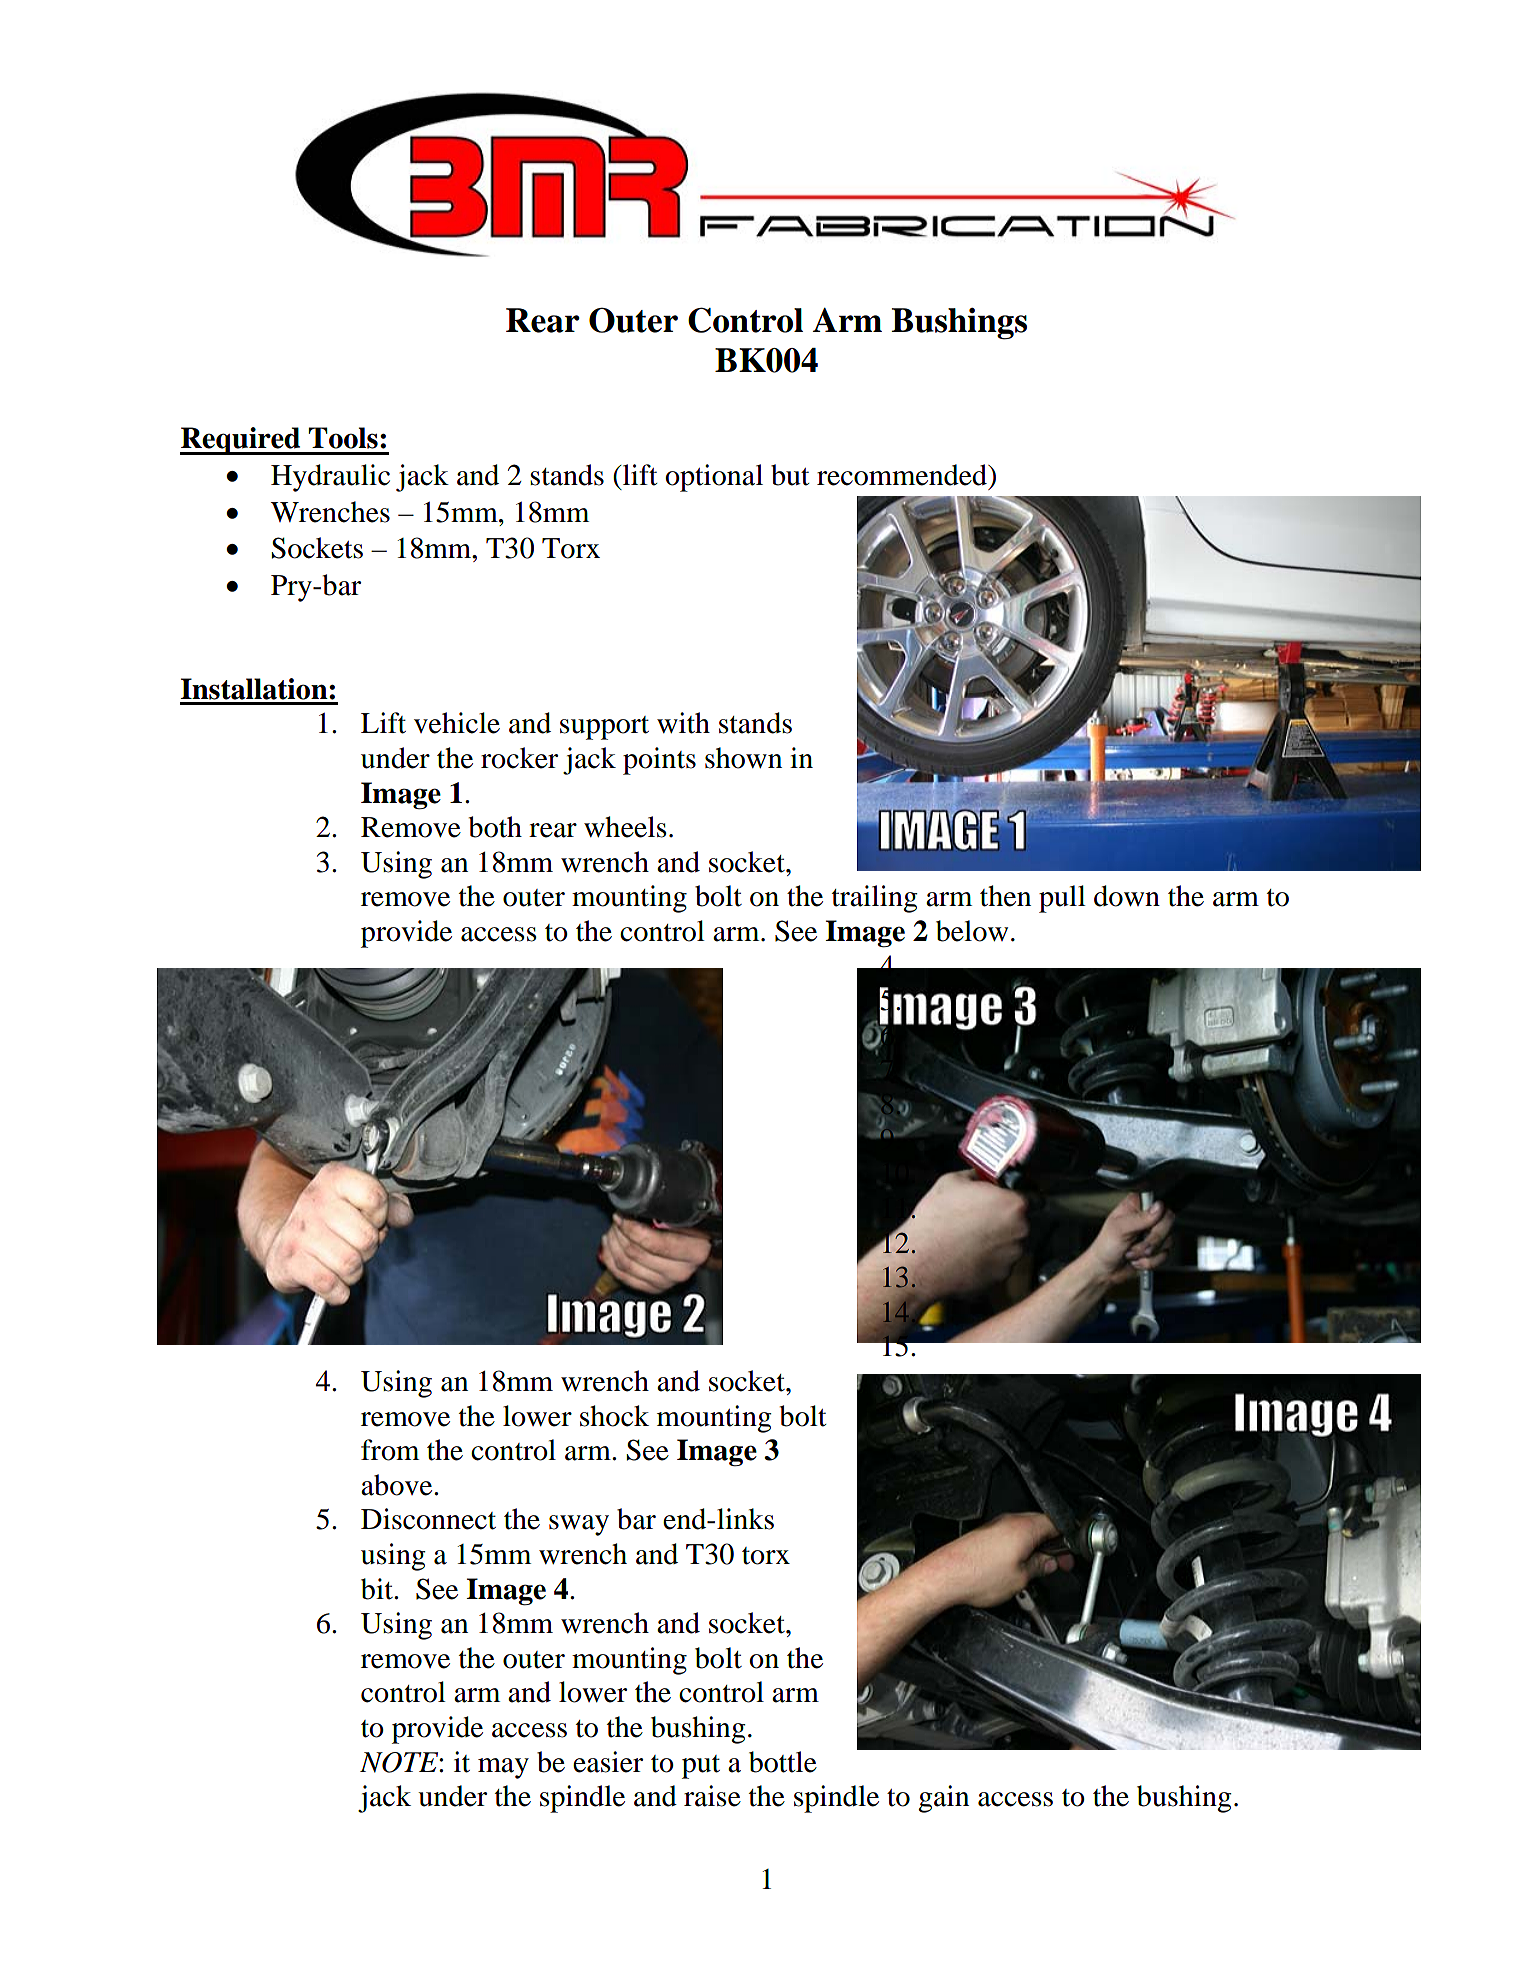  Describe the element at coordinates (714, 478) in the image. I see `optional` at that location.
